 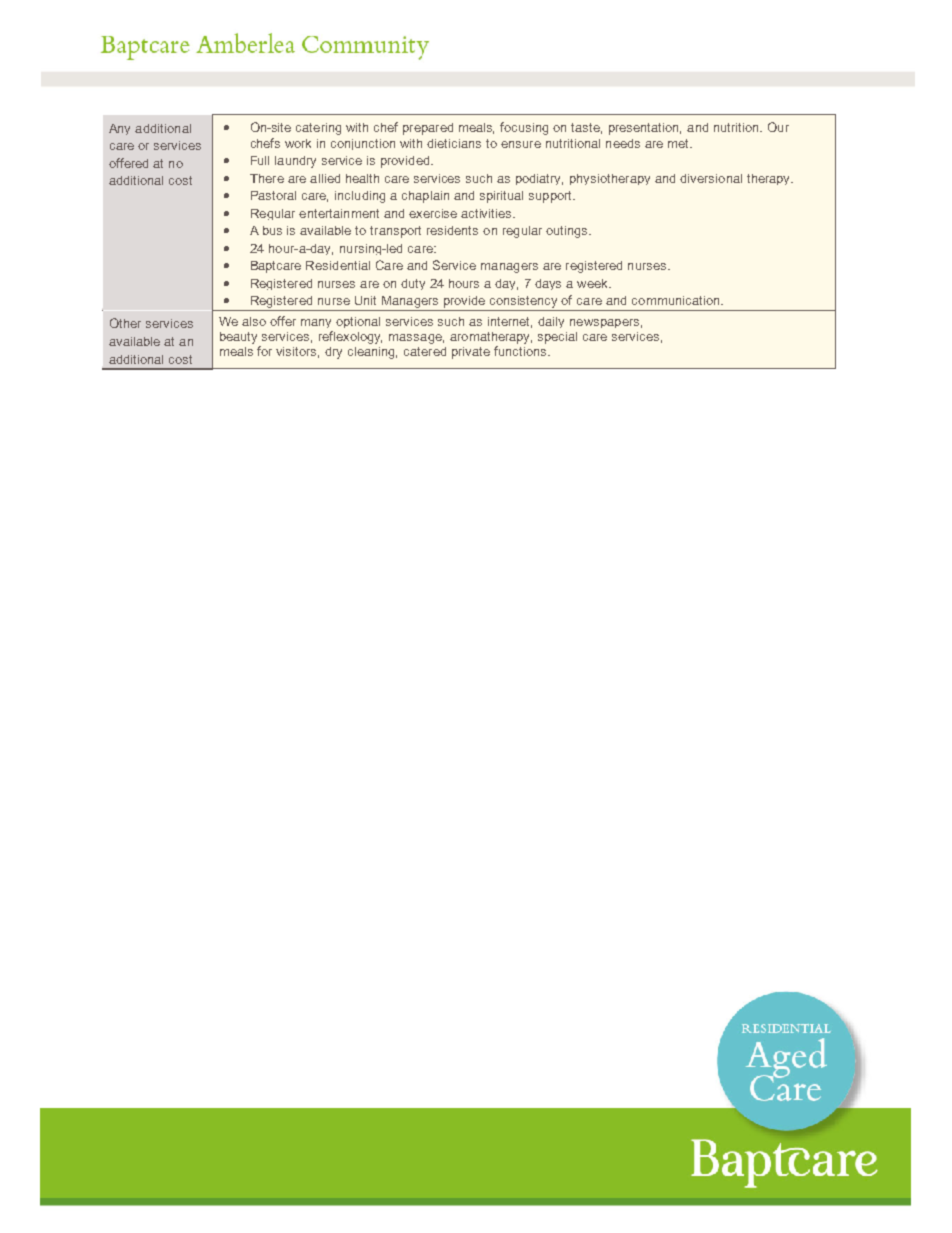 What do you see at coordinates (454, 143) in the page?
I see `dieticians` at bounding box center [454, 143].
